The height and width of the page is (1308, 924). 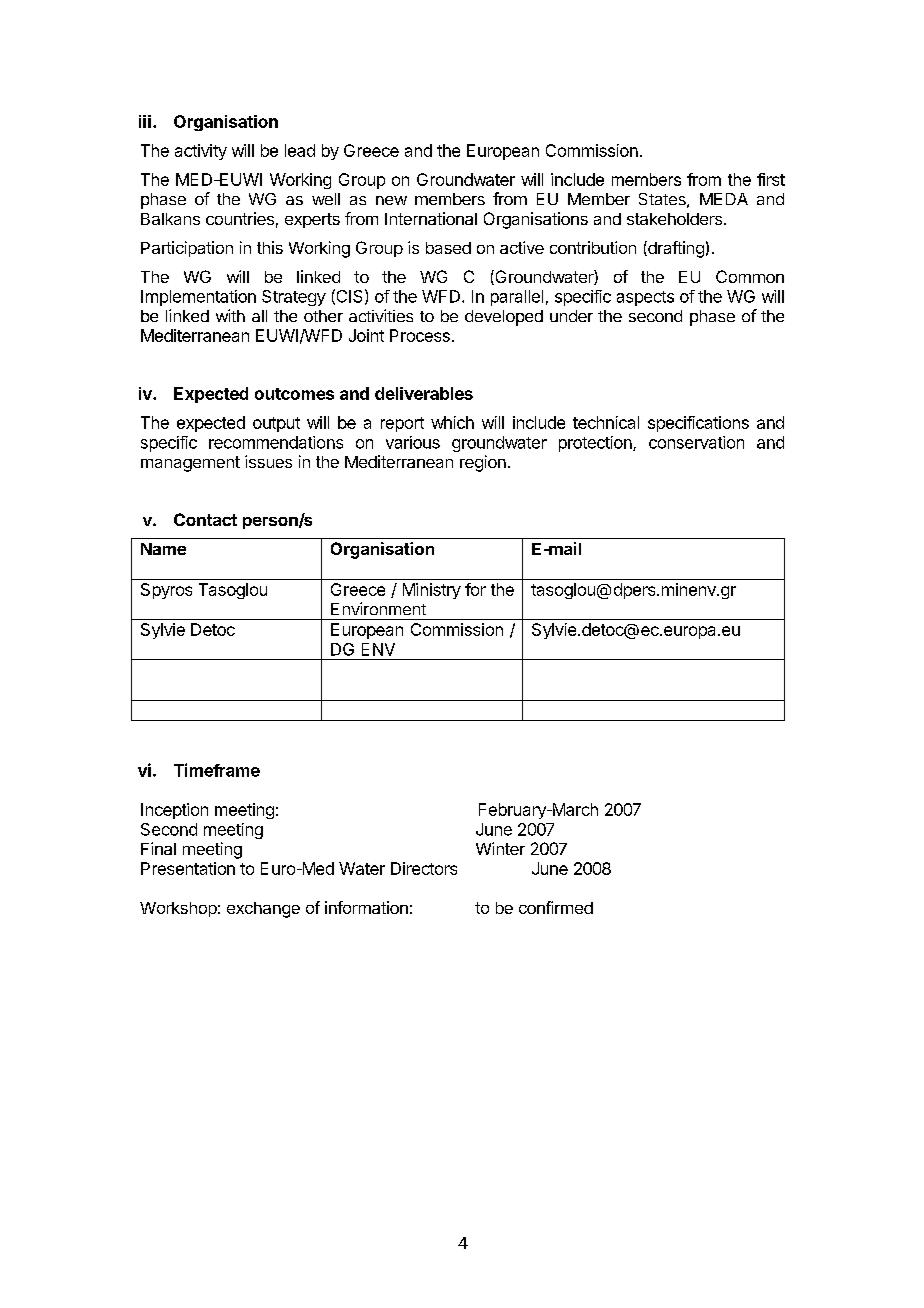 What do you see at coordinates (163, 549) in the page?
I see `Name` at bounding box center [163, 549].
